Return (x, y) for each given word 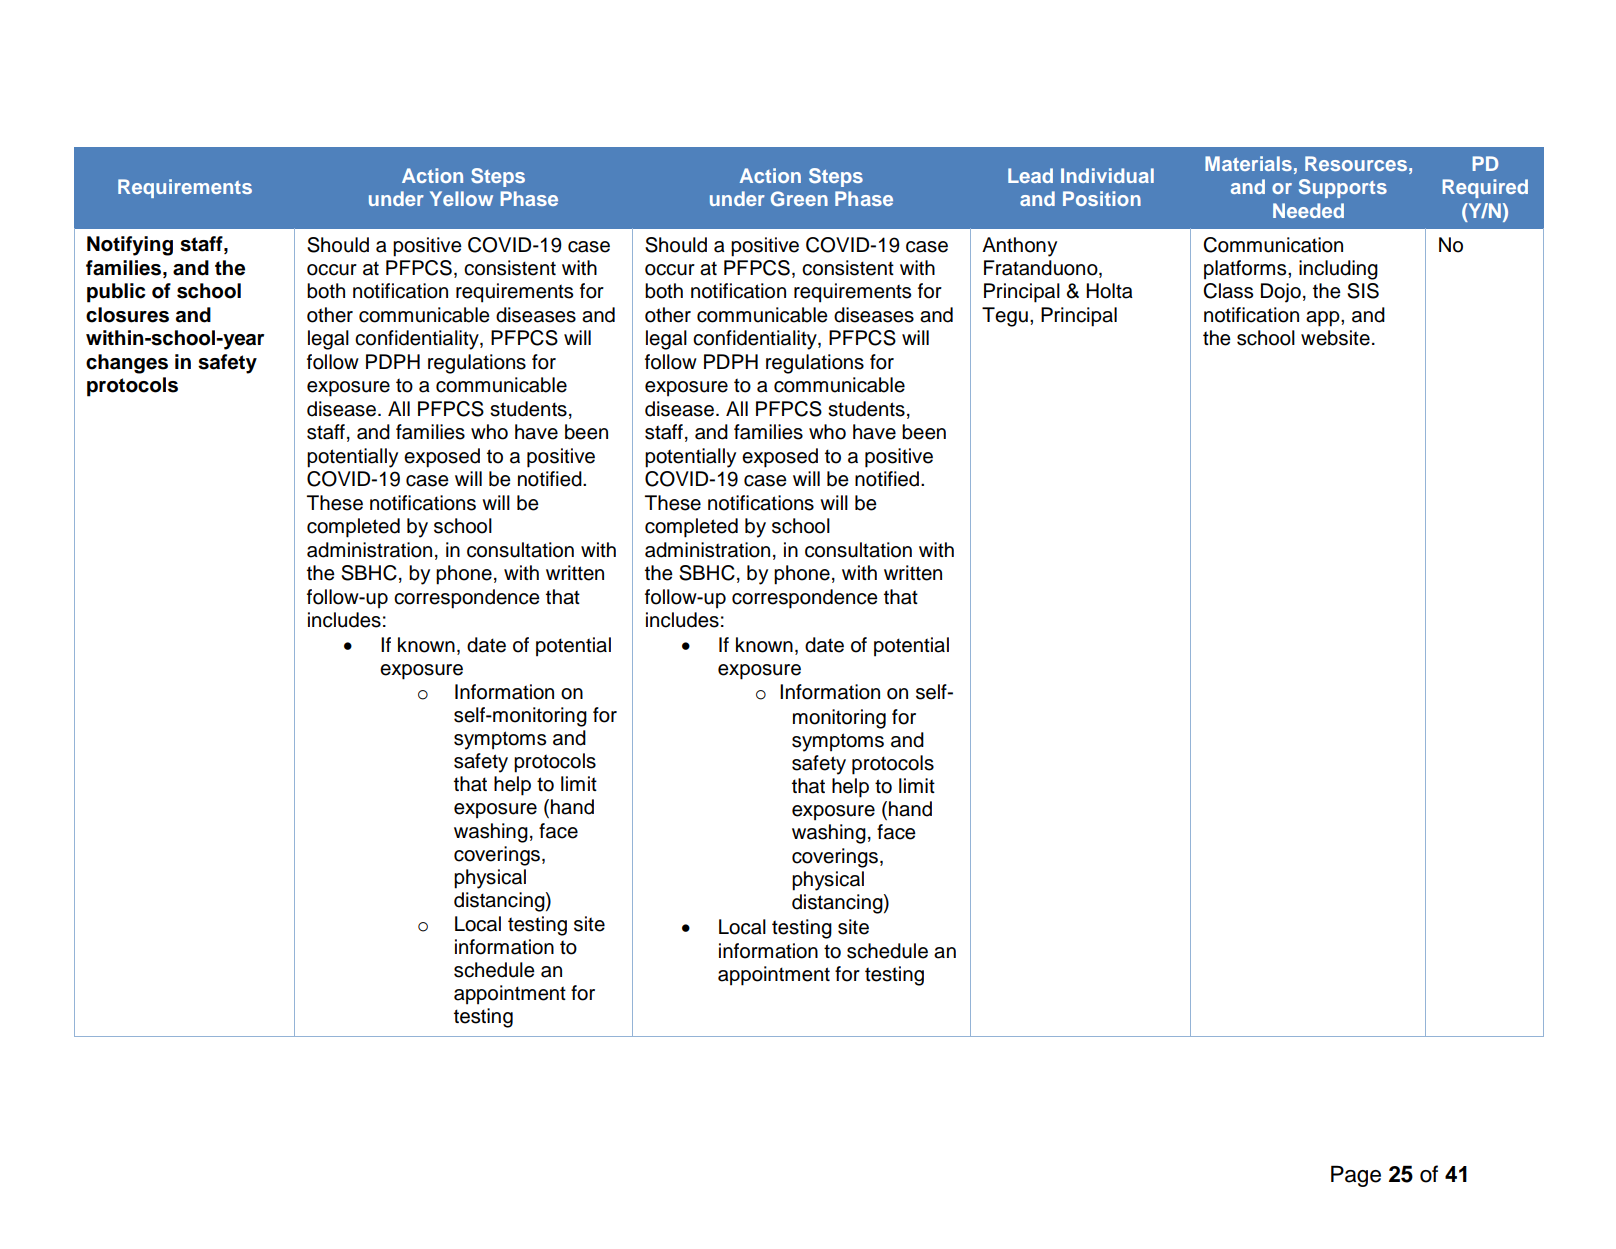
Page (1356, 1176)
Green (799, 198)
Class (1228, 291)
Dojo (1281, 293)
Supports (1343, 188)
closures (127, 315)
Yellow (461, 198)
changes (127, 364)
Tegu (1005, 317)
